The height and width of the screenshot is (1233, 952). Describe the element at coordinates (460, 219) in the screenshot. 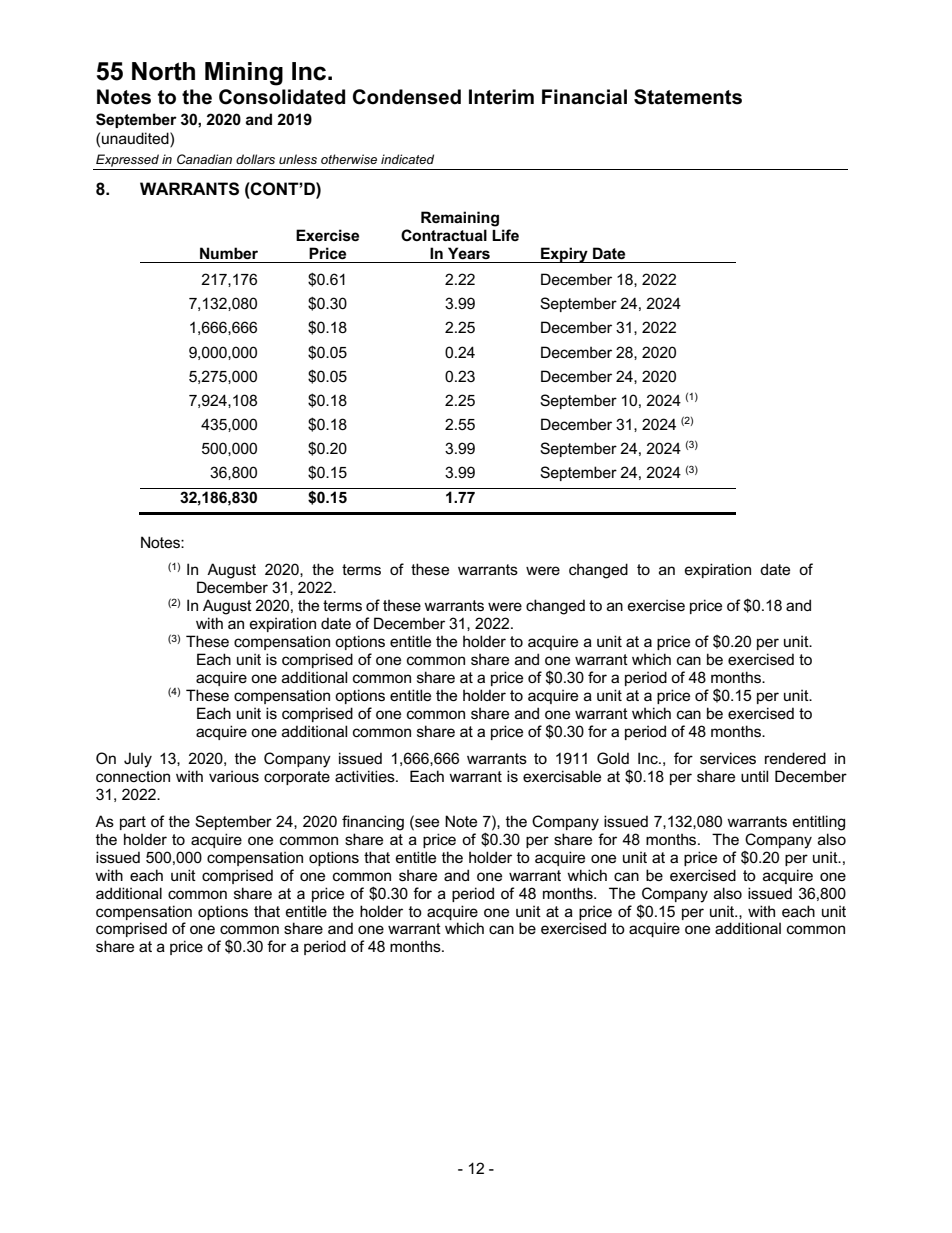

I see `Remaining` at that location.
